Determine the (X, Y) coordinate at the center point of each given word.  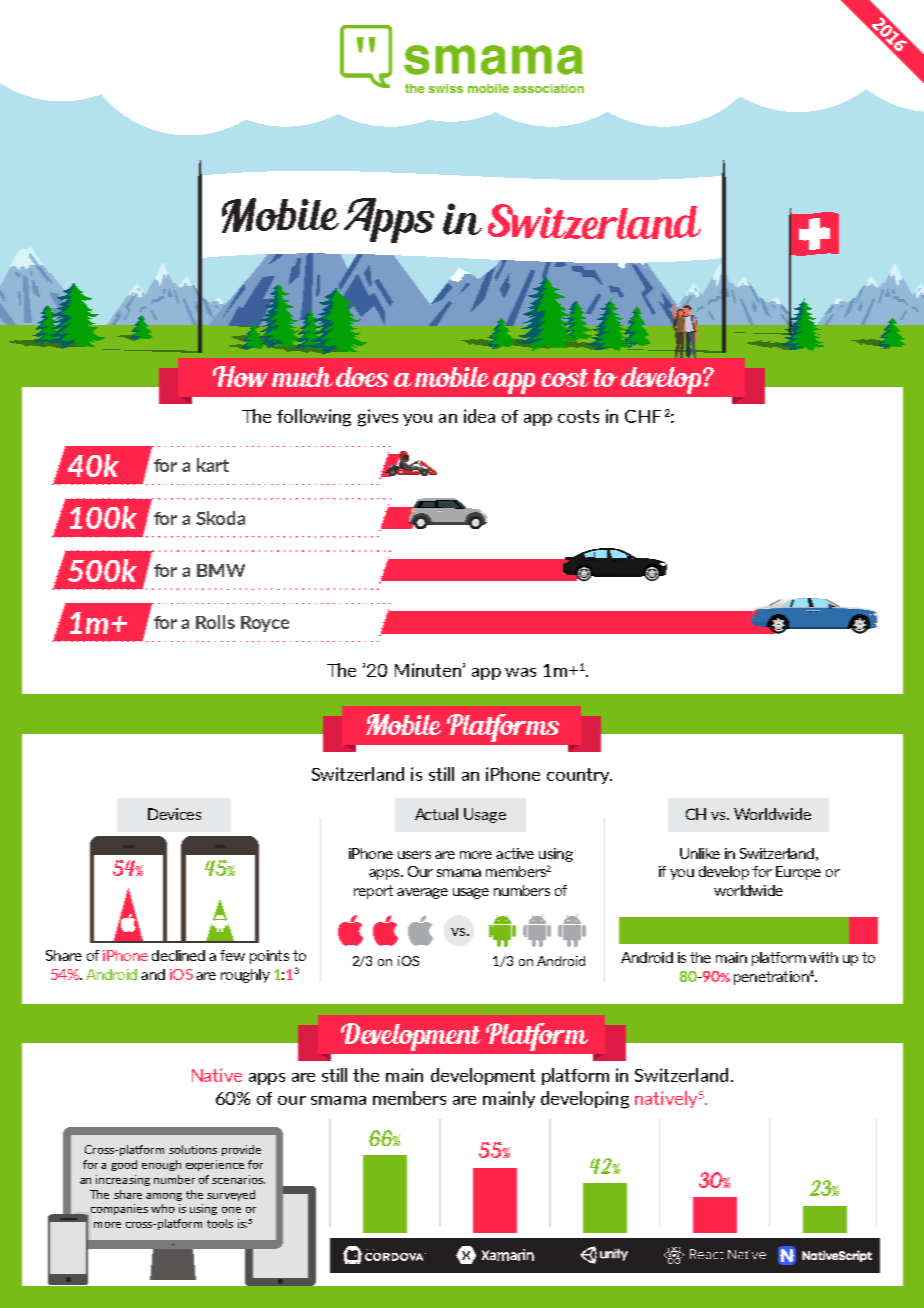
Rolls (215, 622)
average (422, 893)
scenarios (238, 1179)
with (823, 957)
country (579, 776)
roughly (245, 976)
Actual (436, 814)
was (520, 672)
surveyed (231, 1195)
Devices (174, 814)
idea (479, 416)
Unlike (700, 853)
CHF (643, 416)
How (240, 376)
